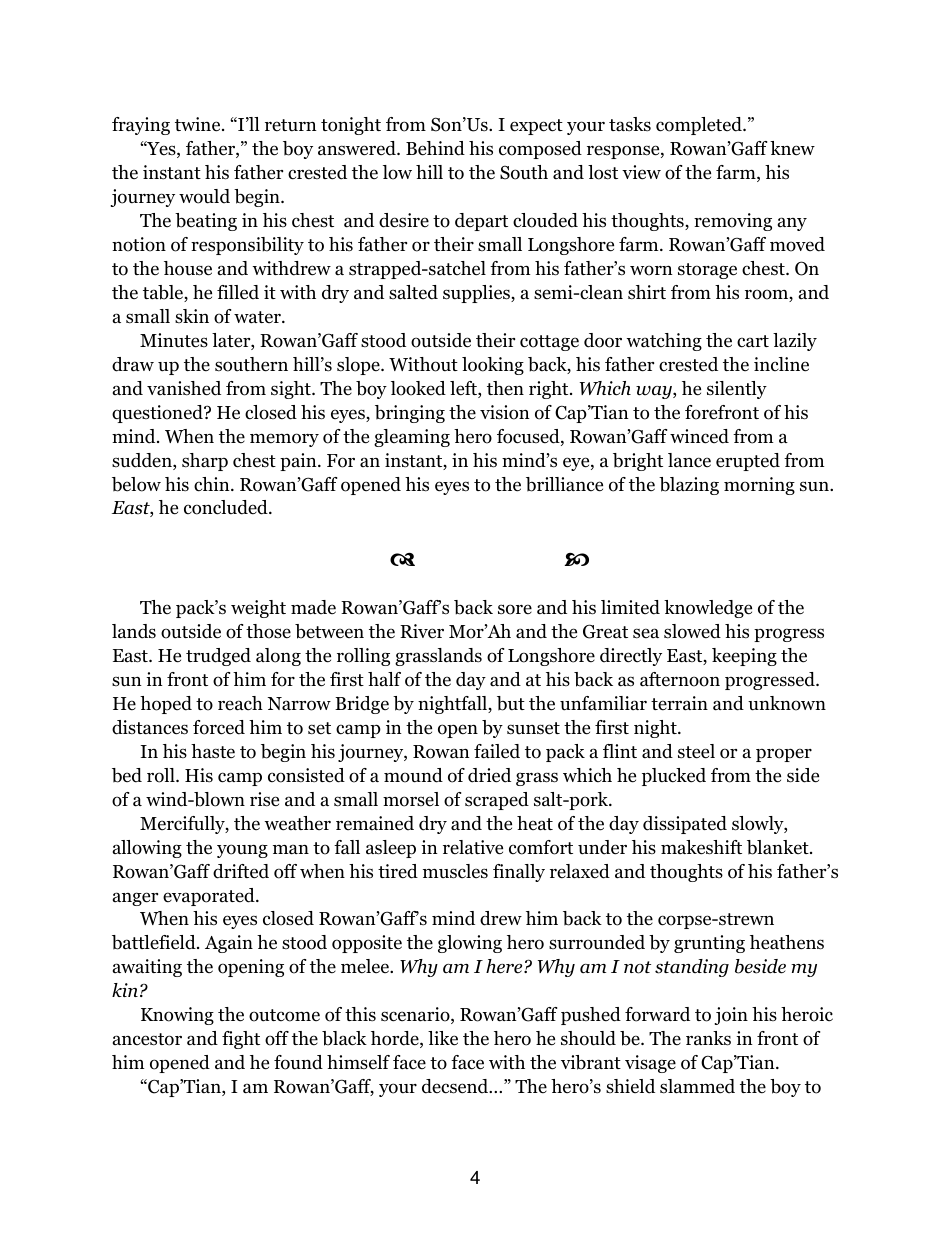  I want to click on sharp, so click(205, 462).
